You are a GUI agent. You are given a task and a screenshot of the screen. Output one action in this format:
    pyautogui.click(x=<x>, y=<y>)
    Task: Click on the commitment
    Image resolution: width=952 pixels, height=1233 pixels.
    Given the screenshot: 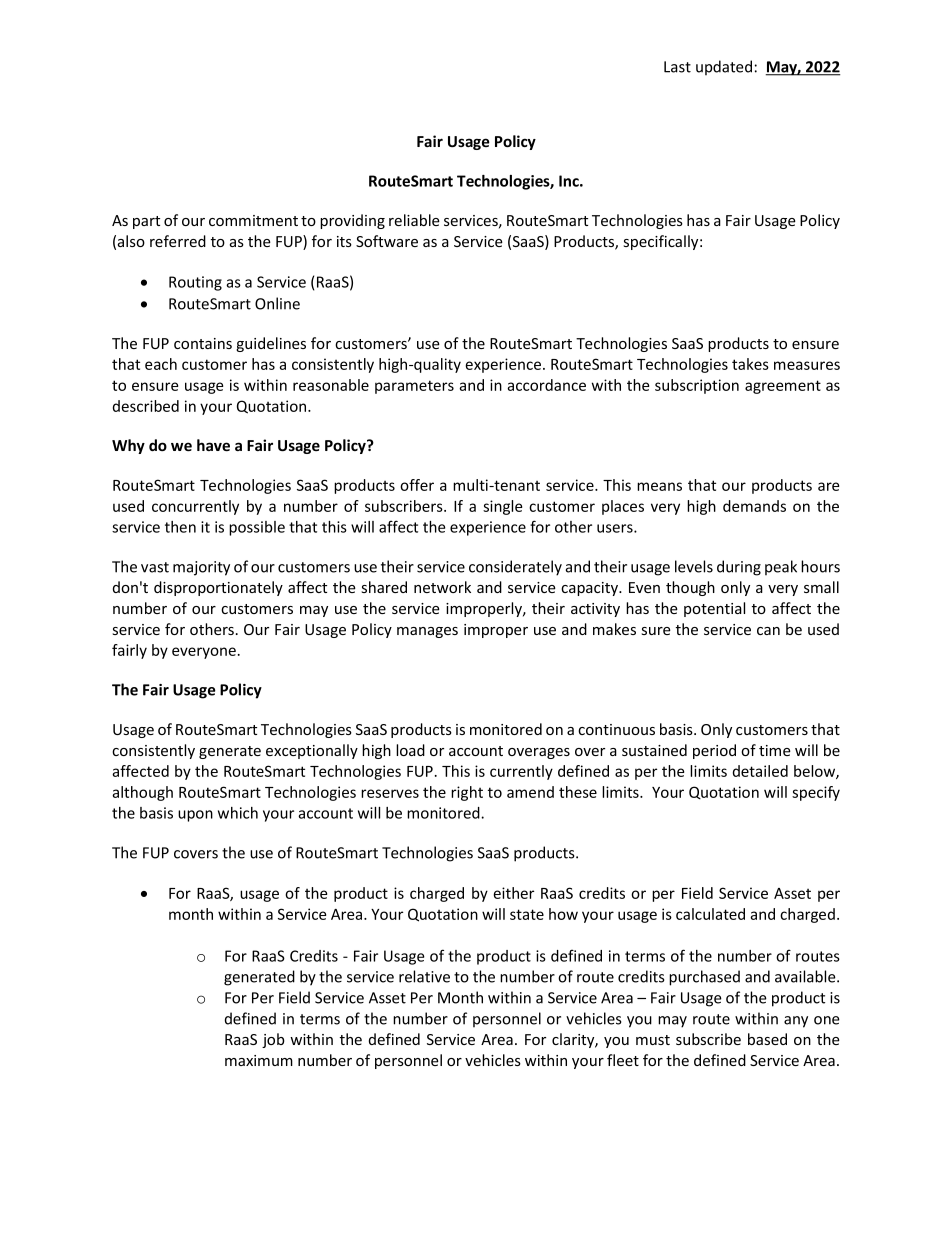 What is the action you would take?
    pyautogui.click(x=253, y=220)
